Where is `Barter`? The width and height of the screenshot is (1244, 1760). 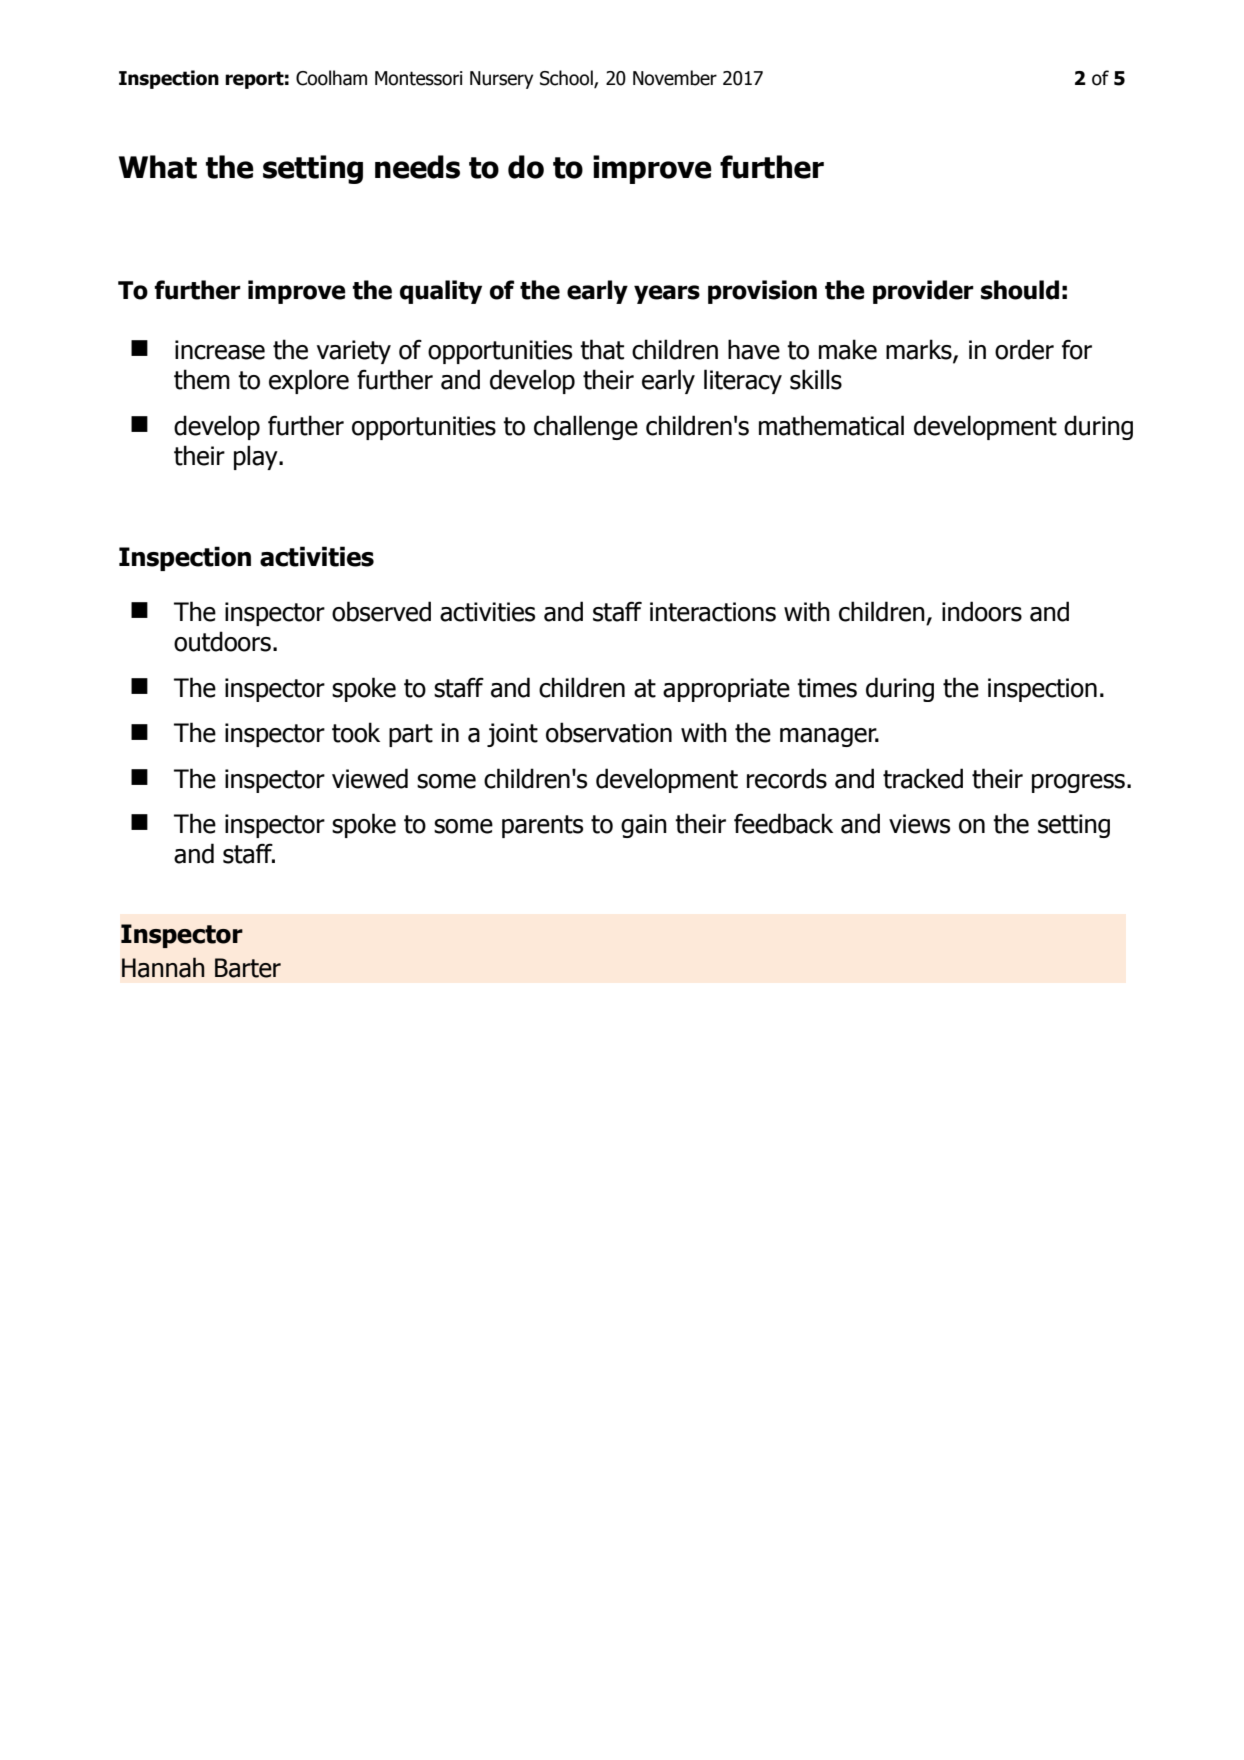 Barter is located at coordinates (248, 968).
